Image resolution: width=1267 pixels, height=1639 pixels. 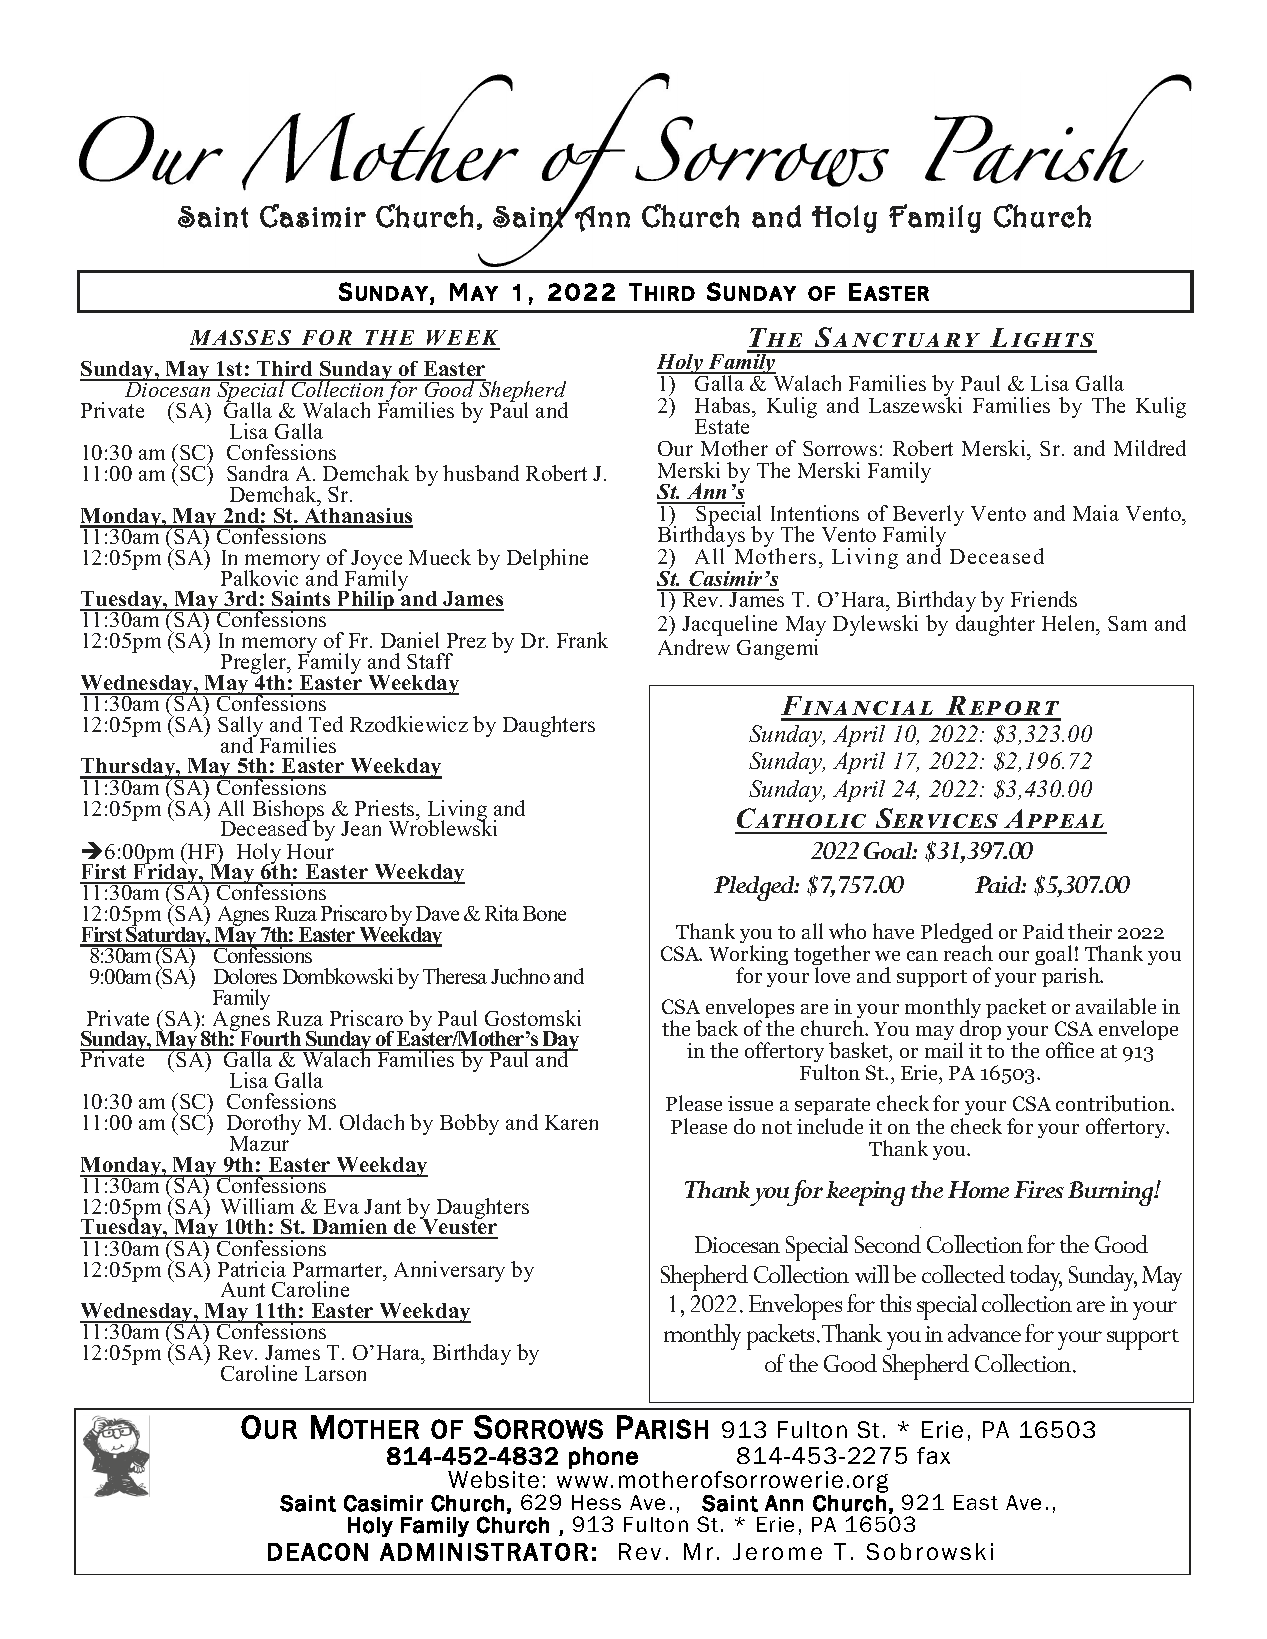 I want to click on Maia, so click(x=1096, y=513).
